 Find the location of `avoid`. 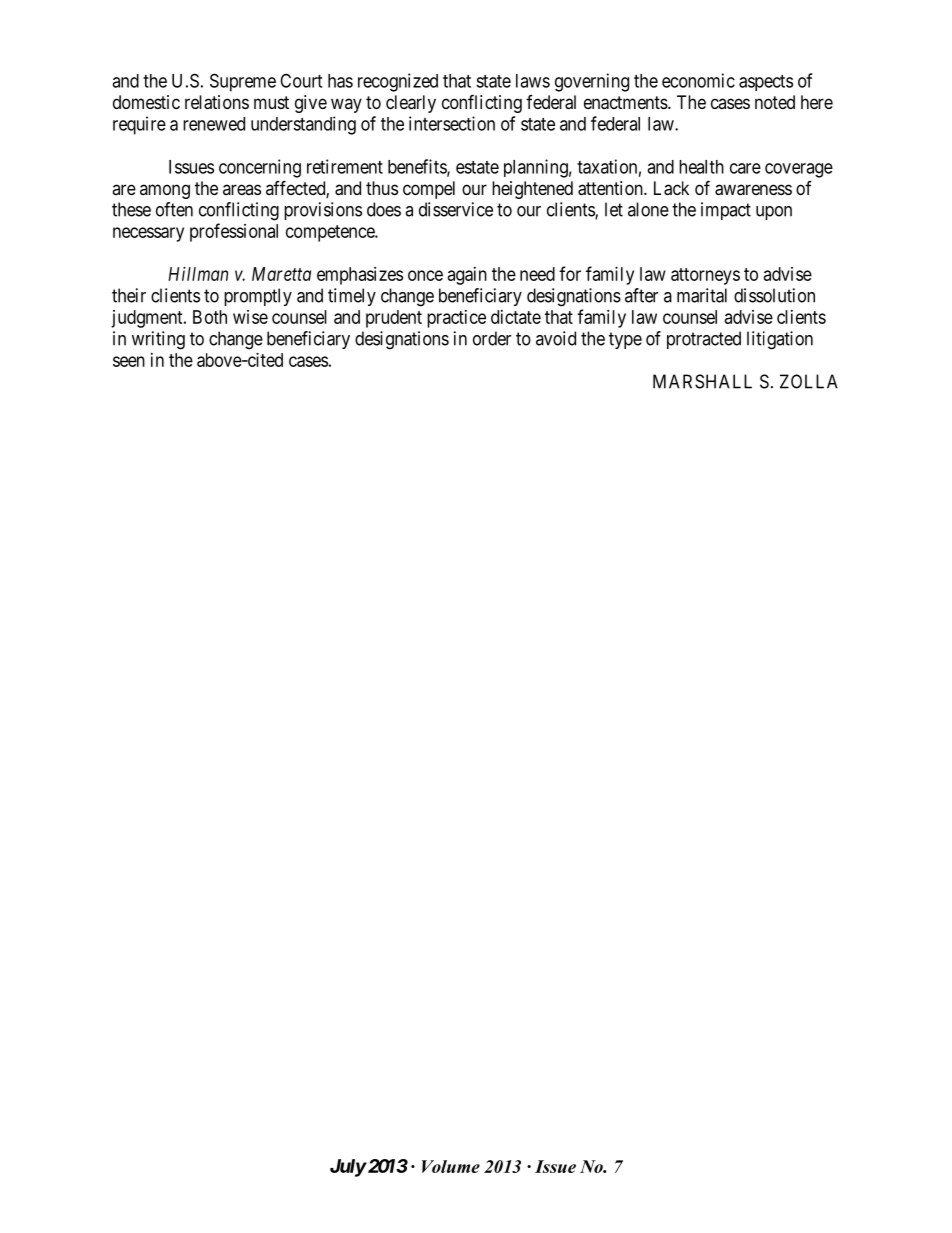

avoid is located at coordinates (556, 338).
